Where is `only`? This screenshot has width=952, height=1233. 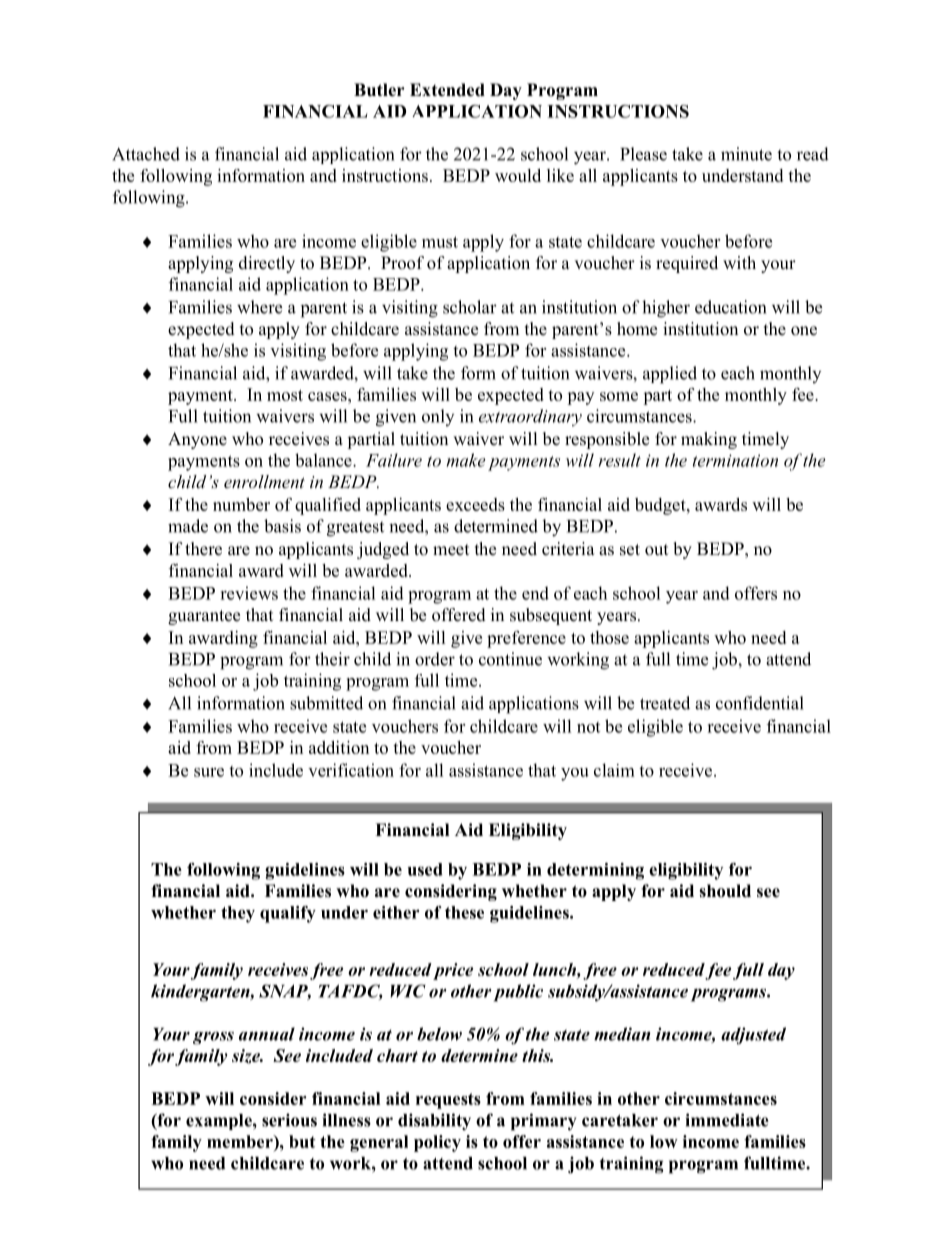
only is located at coordinates (438, 417).
